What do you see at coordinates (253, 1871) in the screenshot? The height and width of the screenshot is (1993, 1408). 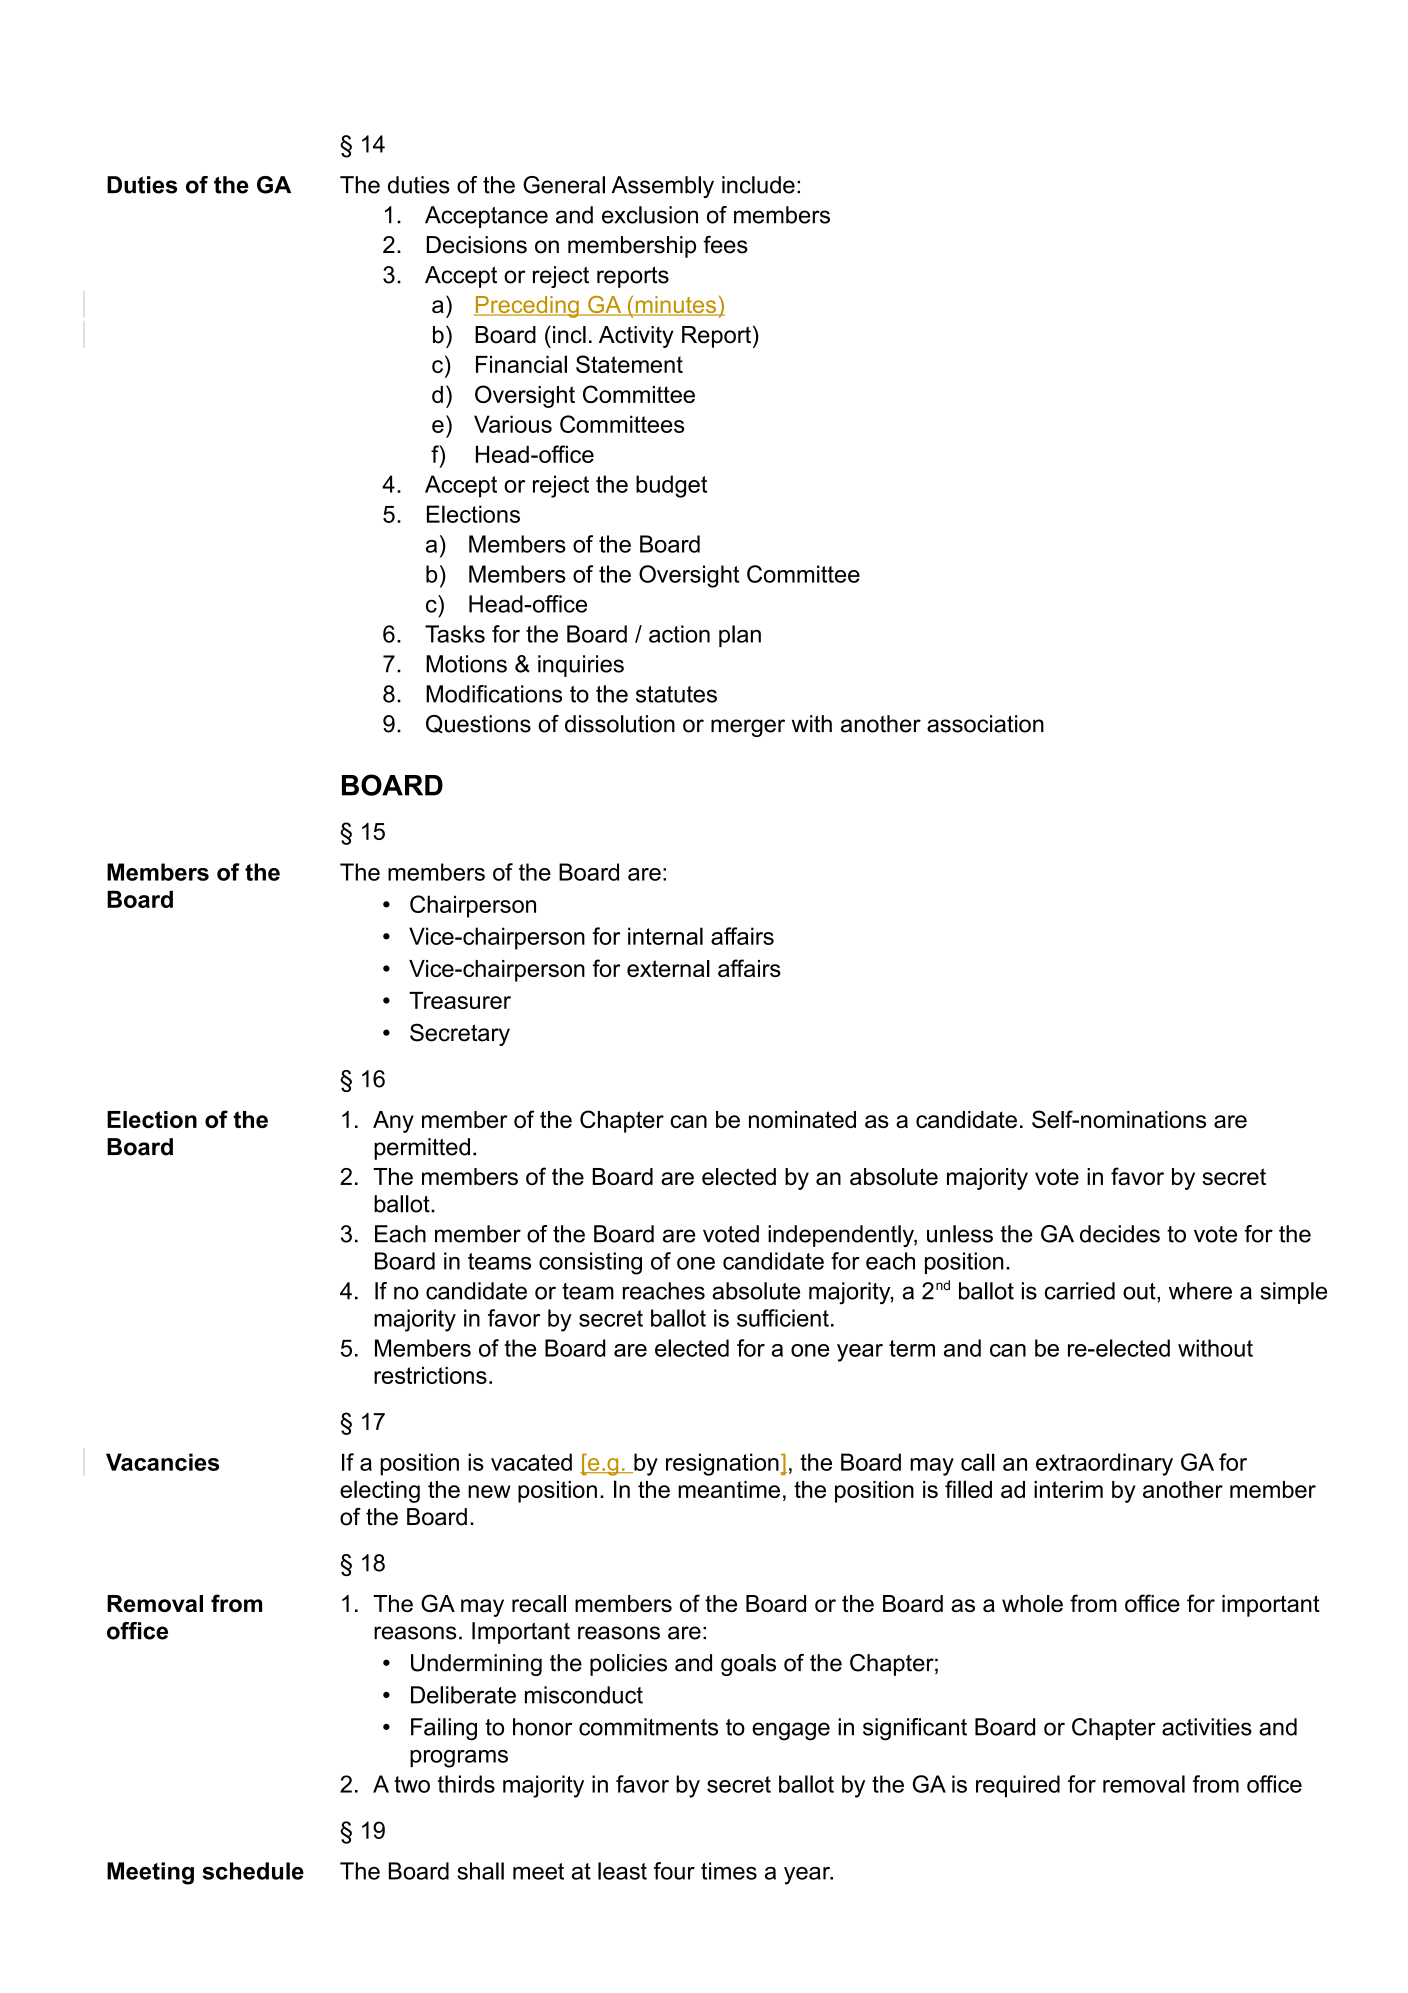 I see `schedule` at bounding box center [253, 1871].
